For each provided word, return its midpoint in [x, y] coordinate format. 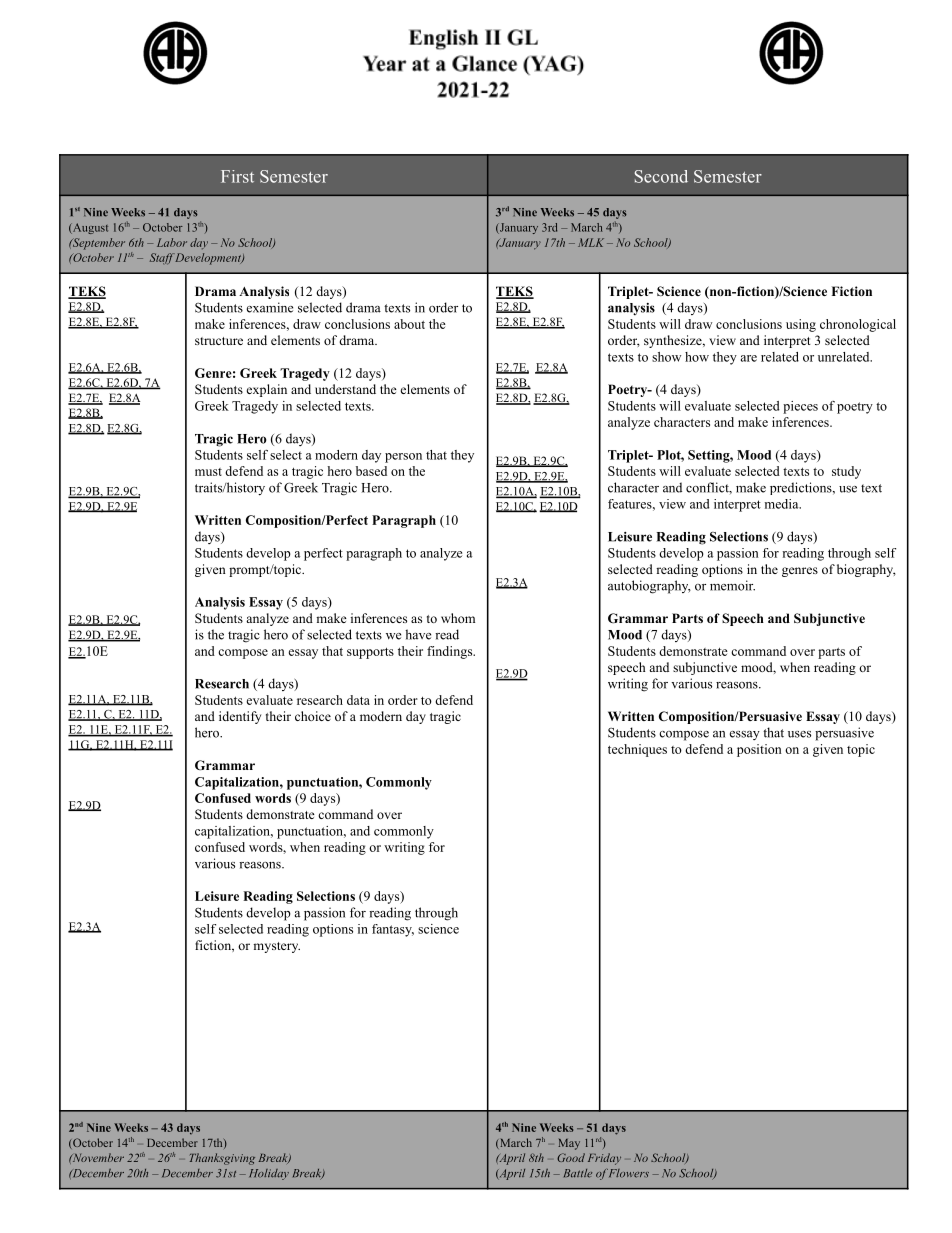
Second [661, 176]
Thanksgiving [222, 1159]
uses [799, 734]
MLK [591, 242]
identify [240, 717]
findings [450, 652]
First [237, 176]
